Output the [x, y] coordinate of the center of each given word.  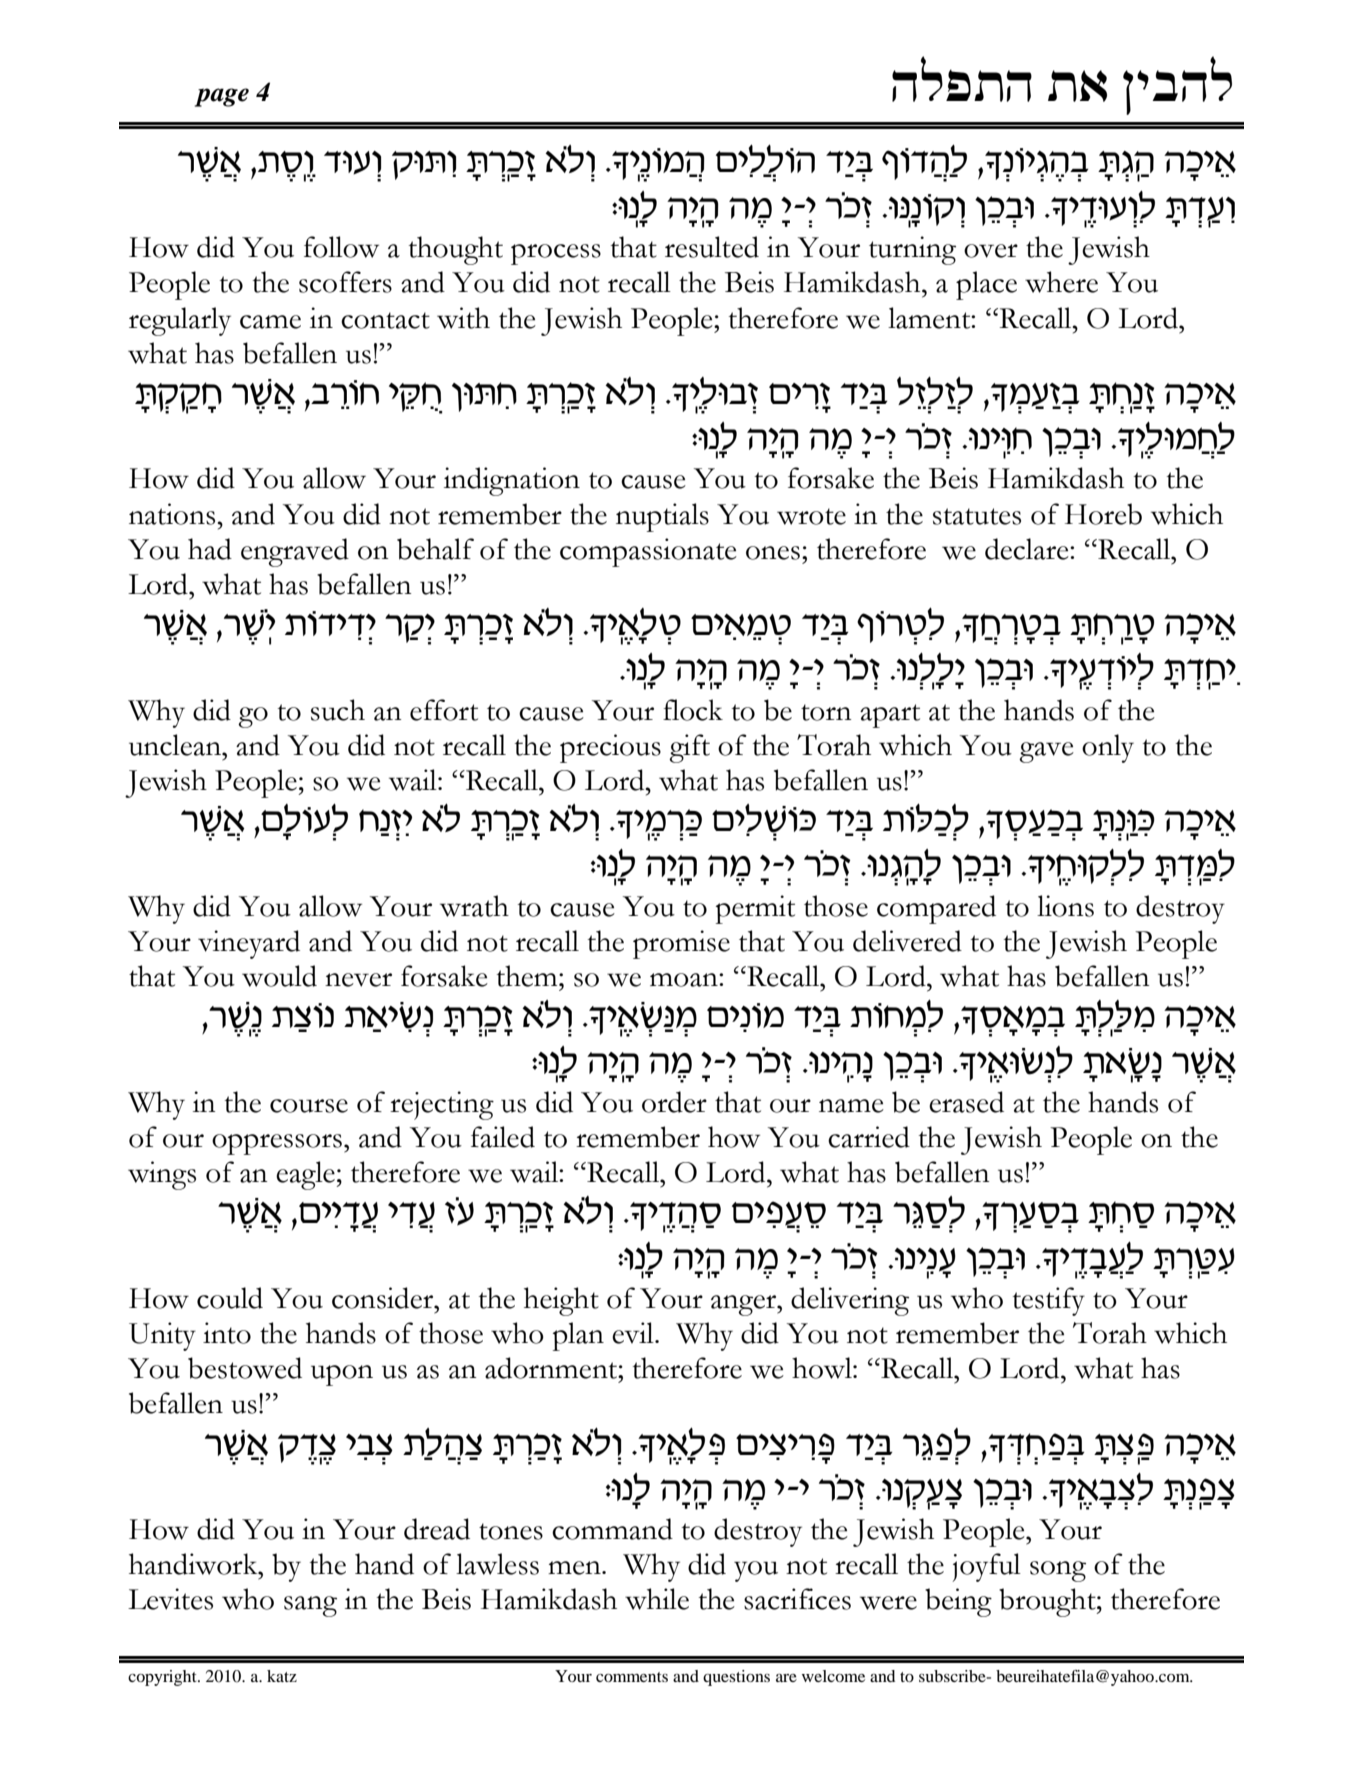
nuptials [662, 517]
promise [681, 944]
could [230, 1298]
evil [634, 1333]
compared [936, 909]
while [657, 1599]
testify [1049, 1301]
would [279, 976]
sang [310, 1606]
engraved [295, 552]
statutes [977, 516]
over [991, 251]
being [958, 1602]
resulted [712, 247]
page [222, 97]
